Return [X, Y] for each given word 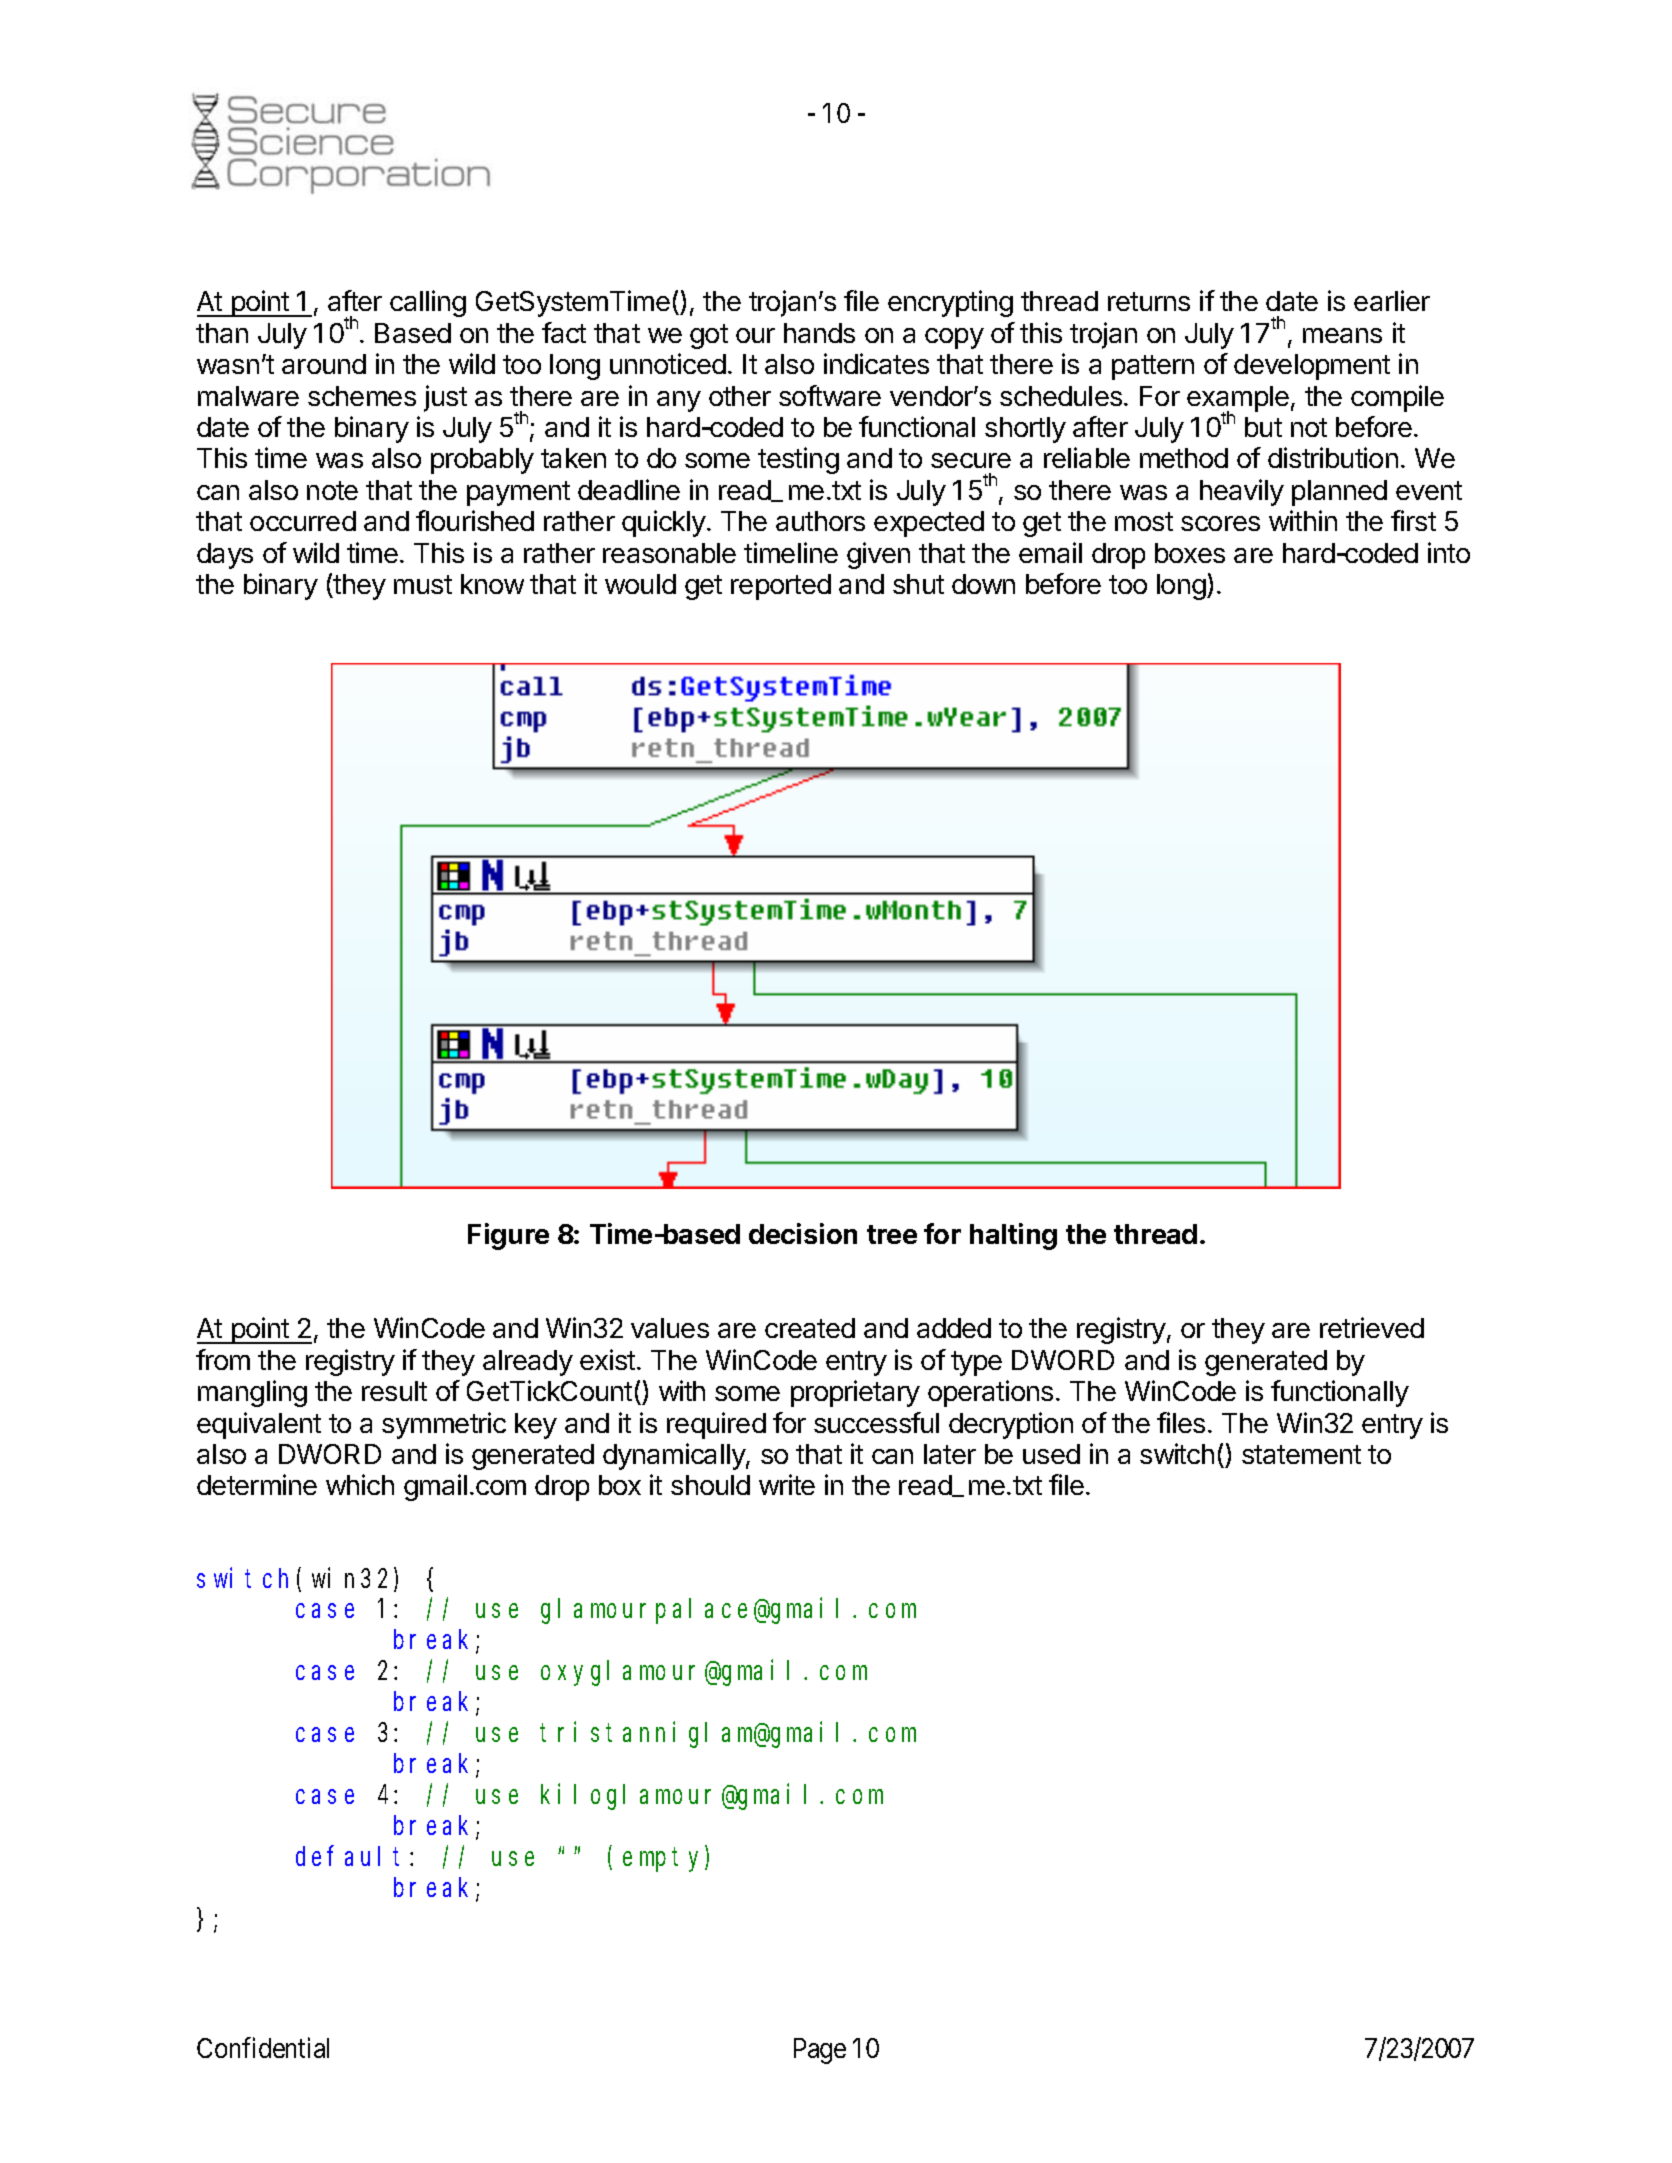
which [360, 1484]
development [1312, 367]
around [324, 364]
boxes [1190, 553]
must [423, 584]
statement [1301, 1454]
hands [819, 333]
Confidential [263, 2047]
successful [876, 1422]
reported [781, 587]
